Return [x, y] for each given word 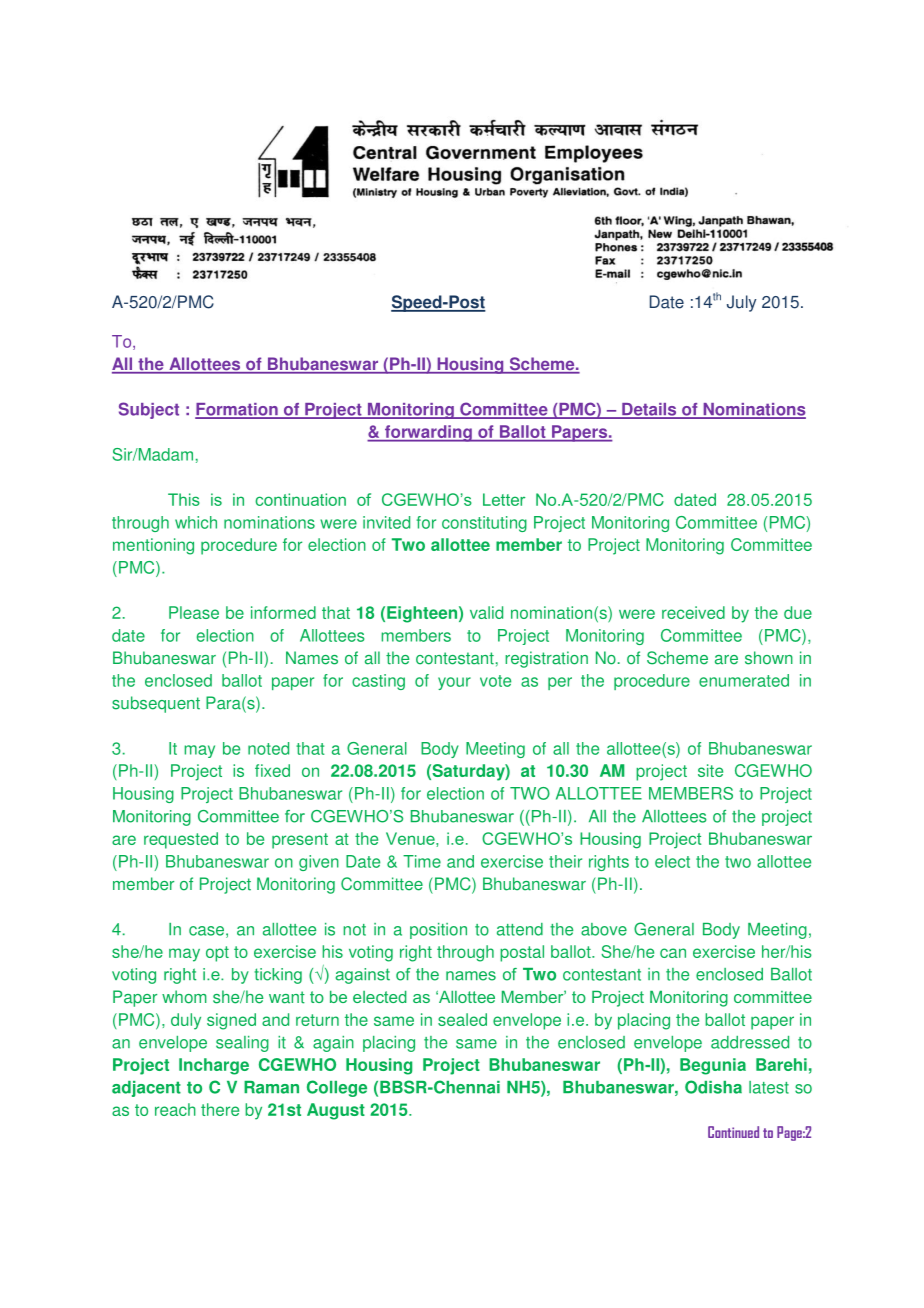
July [742, 303]
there [220, 1109]
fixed [272, 770]
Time [422, 861]
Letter [504, 499]
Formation [237, 410]
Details [649, 410]
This [184, 499]
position [438, 931]
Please [194, 612]
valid [486, 612]
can [673, 953]
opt [217, 954]
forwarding [428, 433]
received [693, 612]
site [710, 770]
